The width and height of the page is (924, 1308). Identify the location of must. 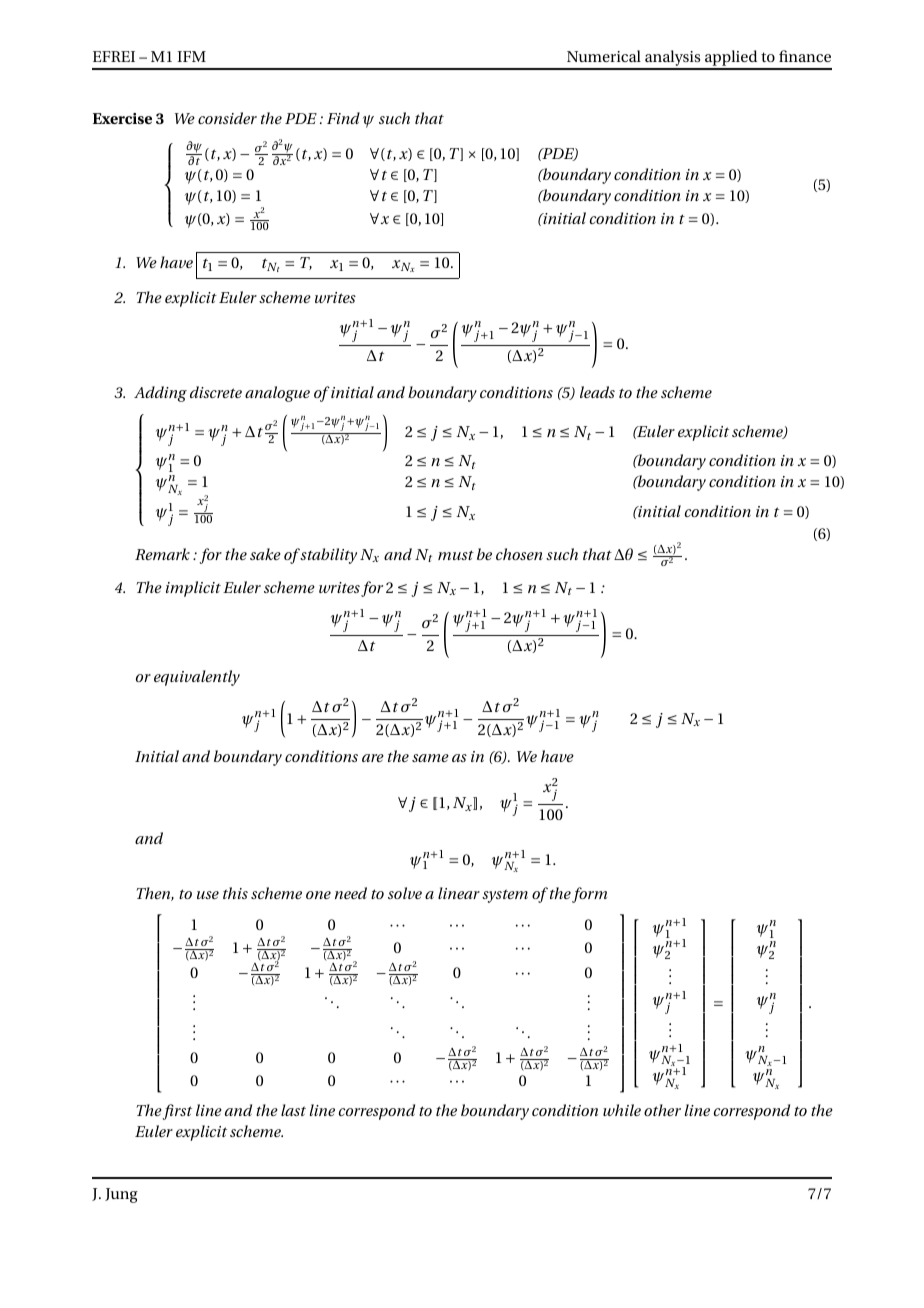
(456, 555).
